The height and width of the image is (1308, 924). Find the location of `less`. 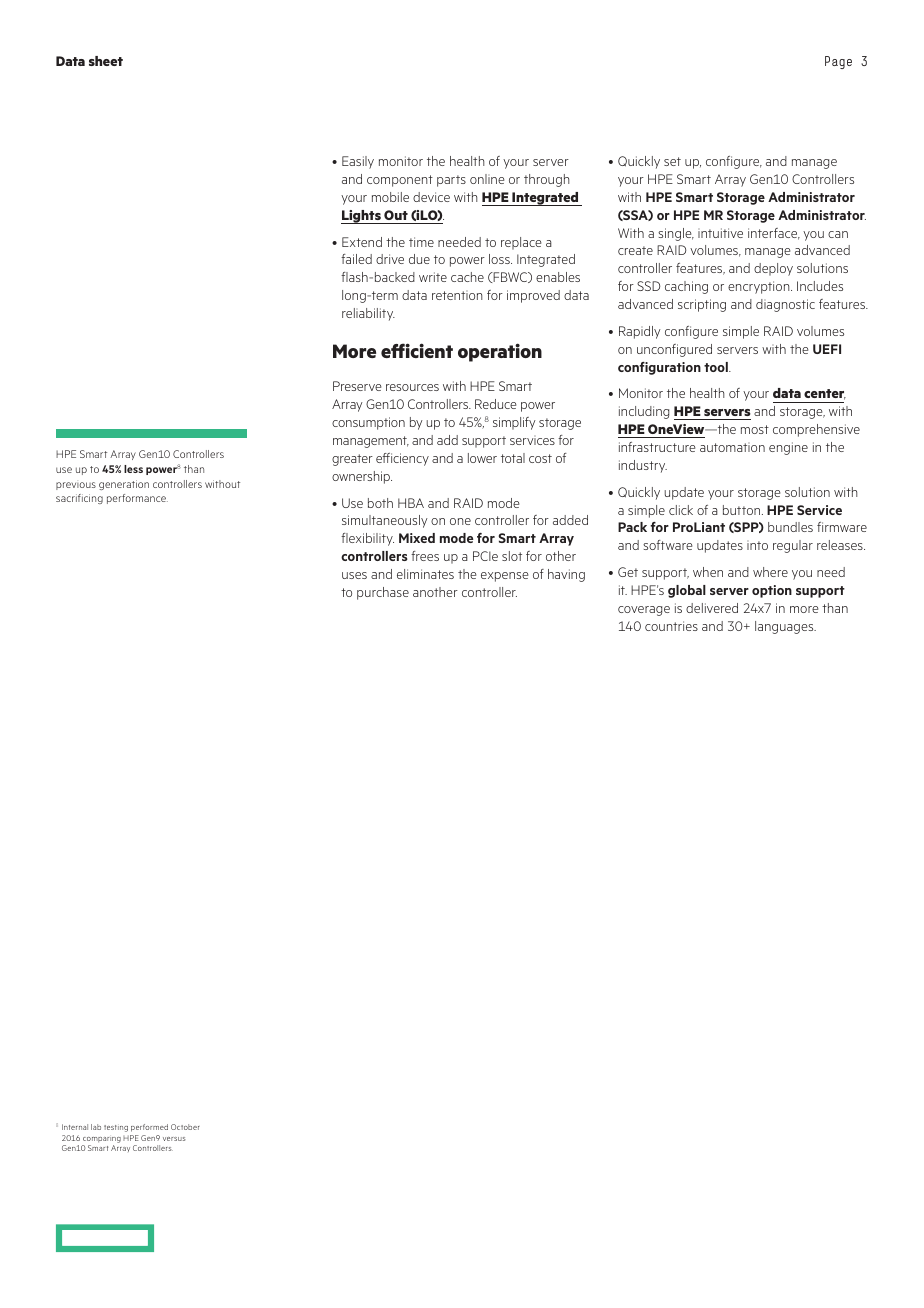

less is located at coordinates (133, 469).
